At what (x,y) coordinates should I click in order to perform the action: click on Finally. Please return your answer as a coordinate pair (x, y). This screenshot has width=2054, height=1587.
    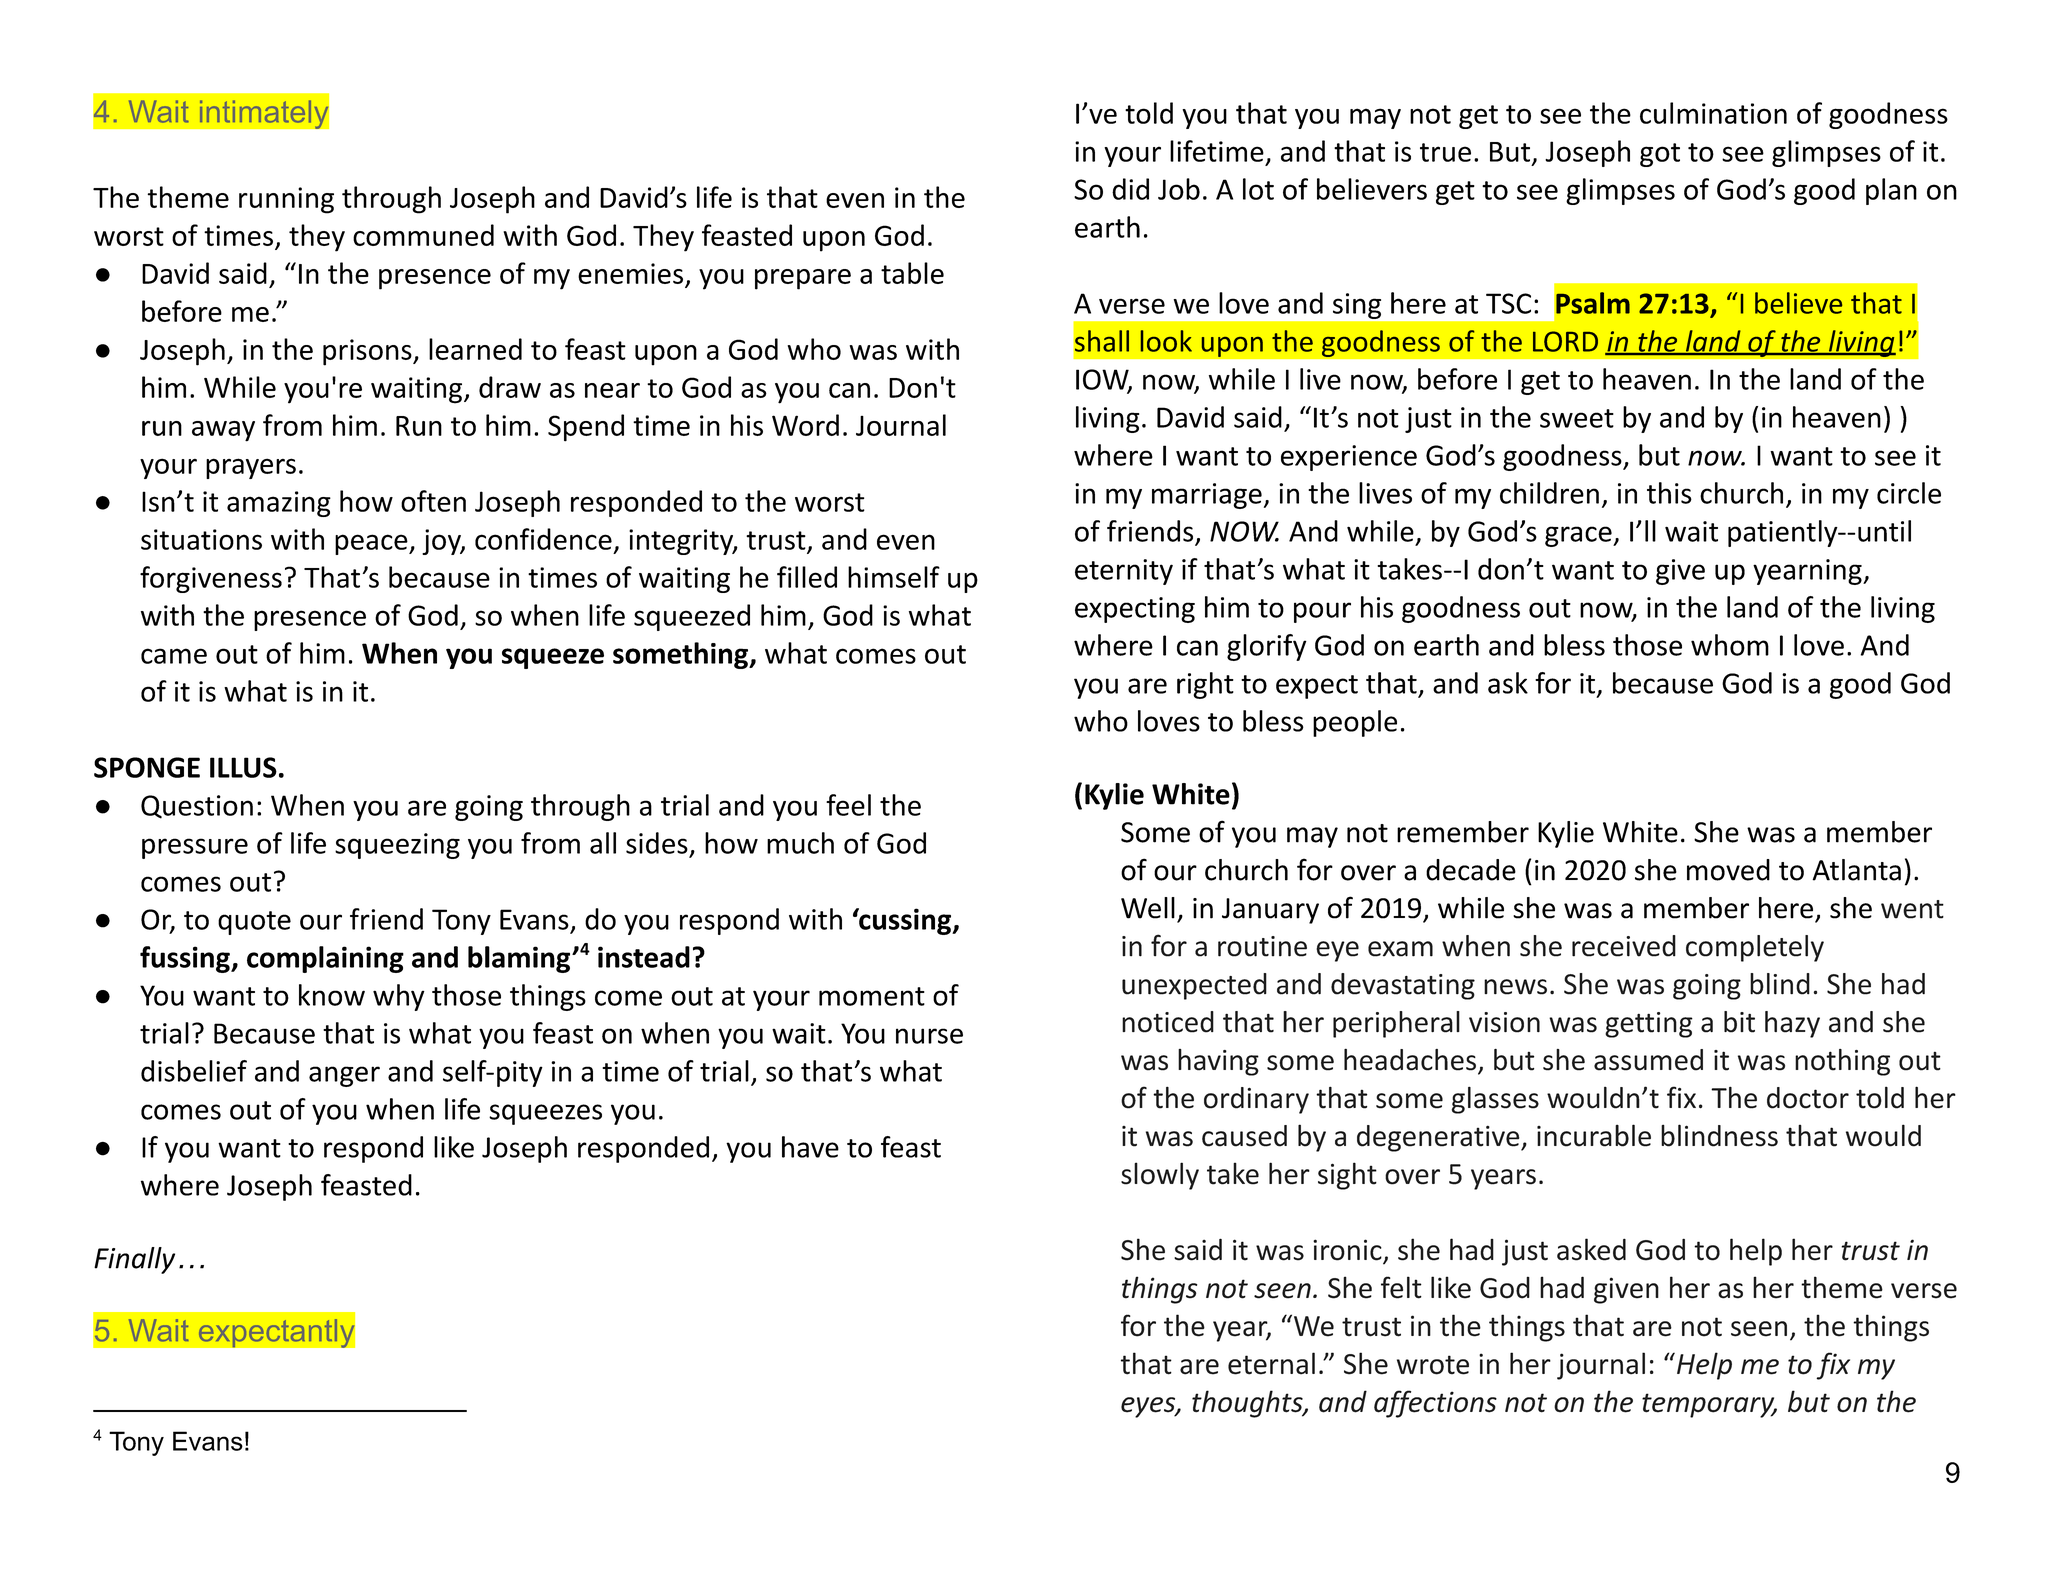
    Looking at the image, I should click on (134, 1260).
